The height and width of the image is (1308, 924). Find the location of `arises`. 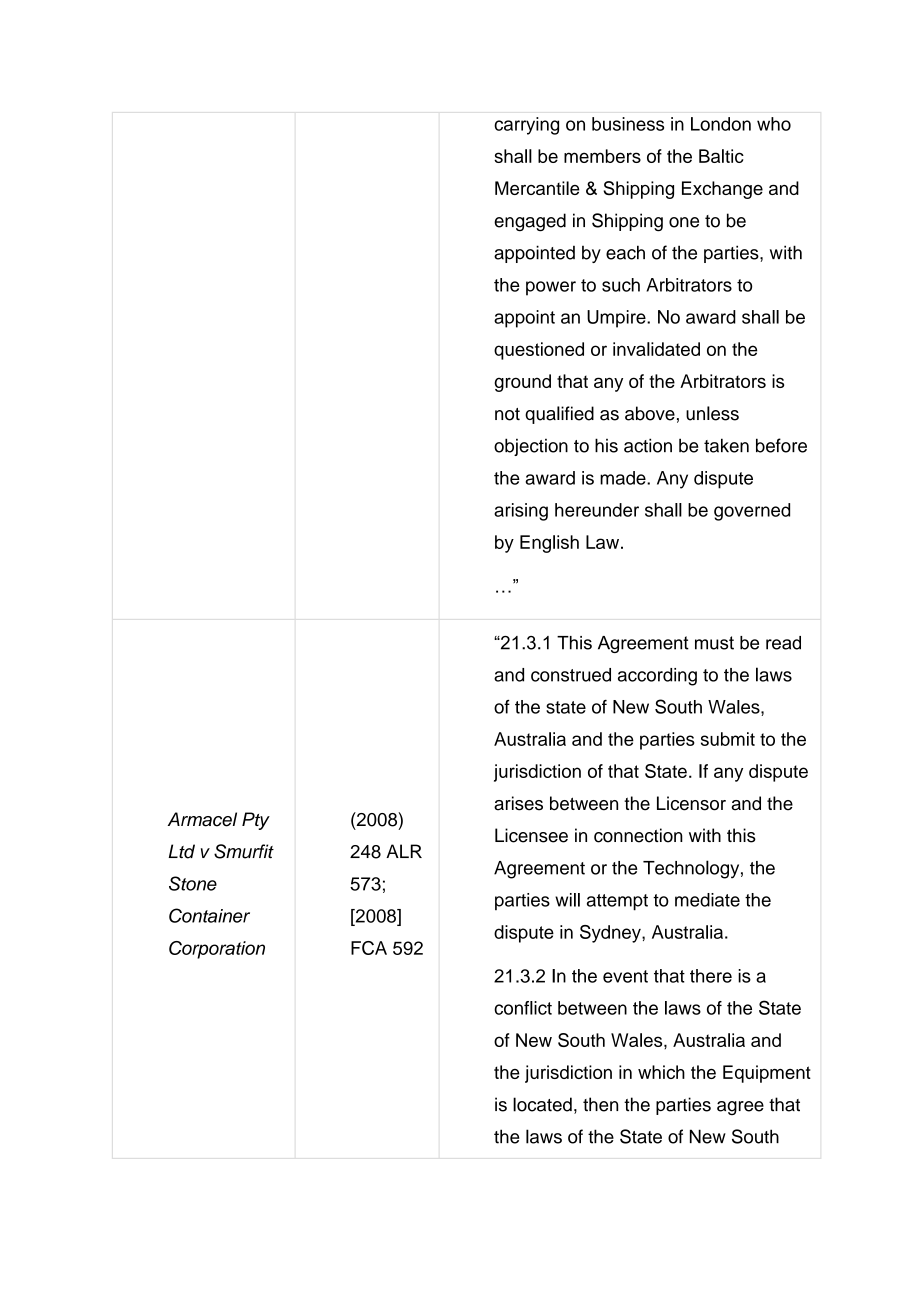

arises is located at coordinates (518, 803).
